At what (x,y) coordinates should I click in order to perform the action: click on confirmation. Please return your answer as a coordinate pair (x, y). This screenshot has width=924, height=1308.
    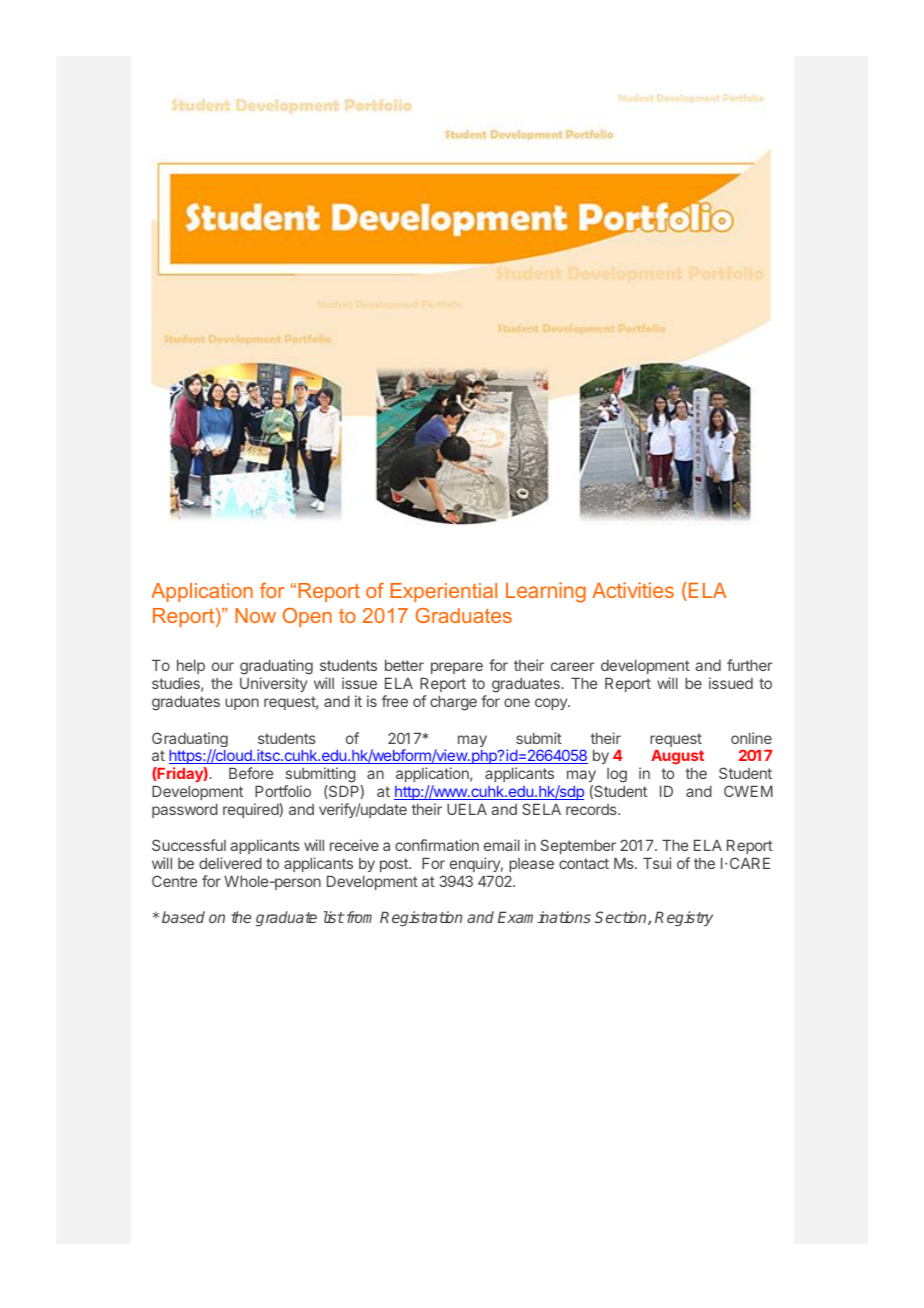
    Looking at the image, I should click on (437, 845).
